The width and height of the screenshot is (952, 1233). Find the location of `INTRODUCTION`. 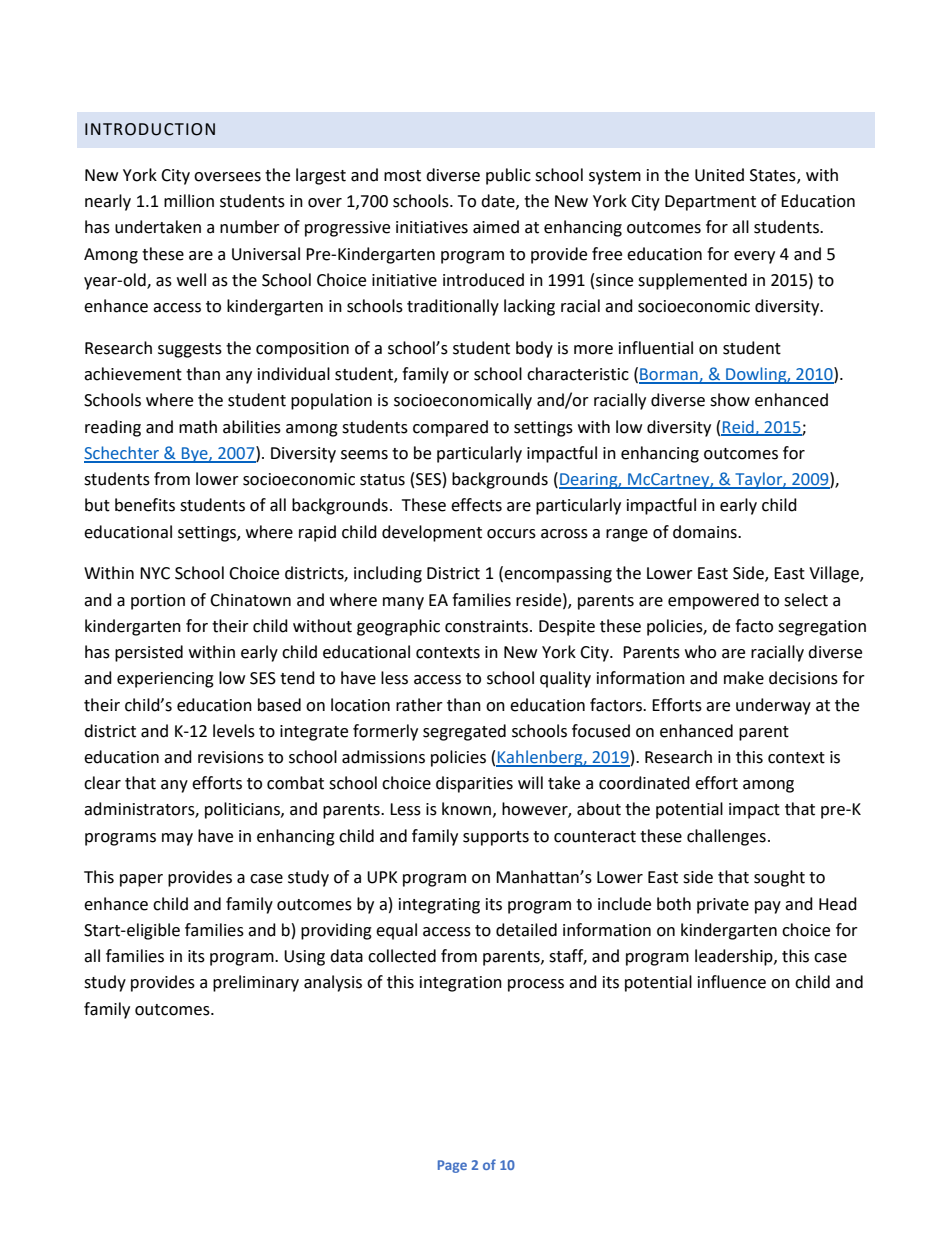

INTRODUCTION is located at coordinates (150, 129).
